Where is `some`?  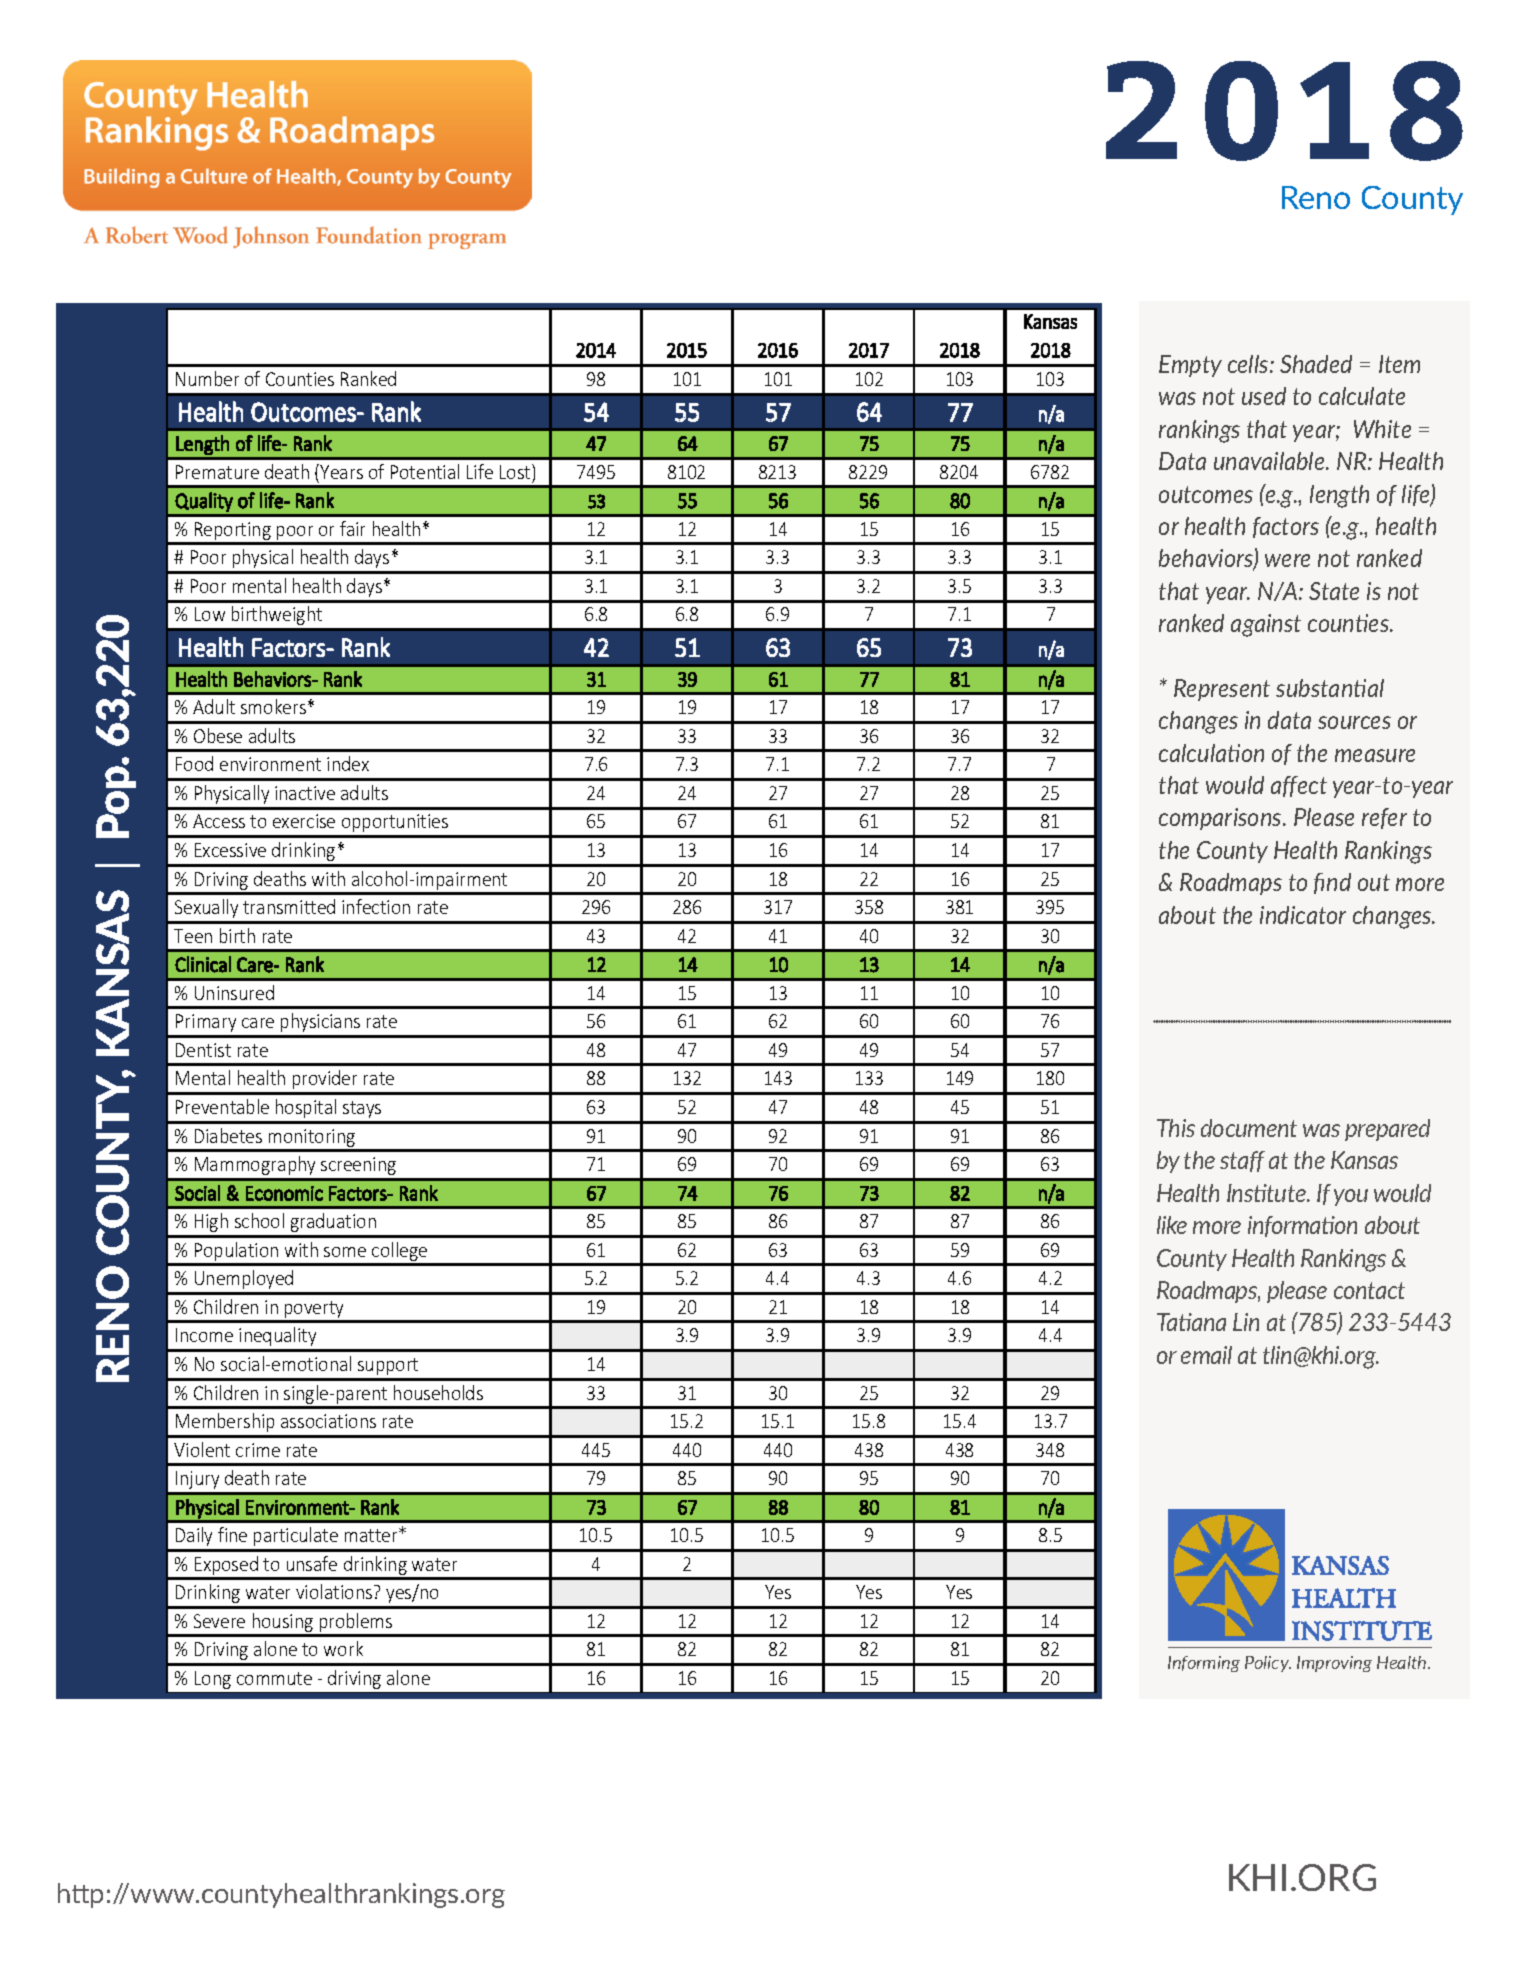 some is located at coordinates (345, 1252).
